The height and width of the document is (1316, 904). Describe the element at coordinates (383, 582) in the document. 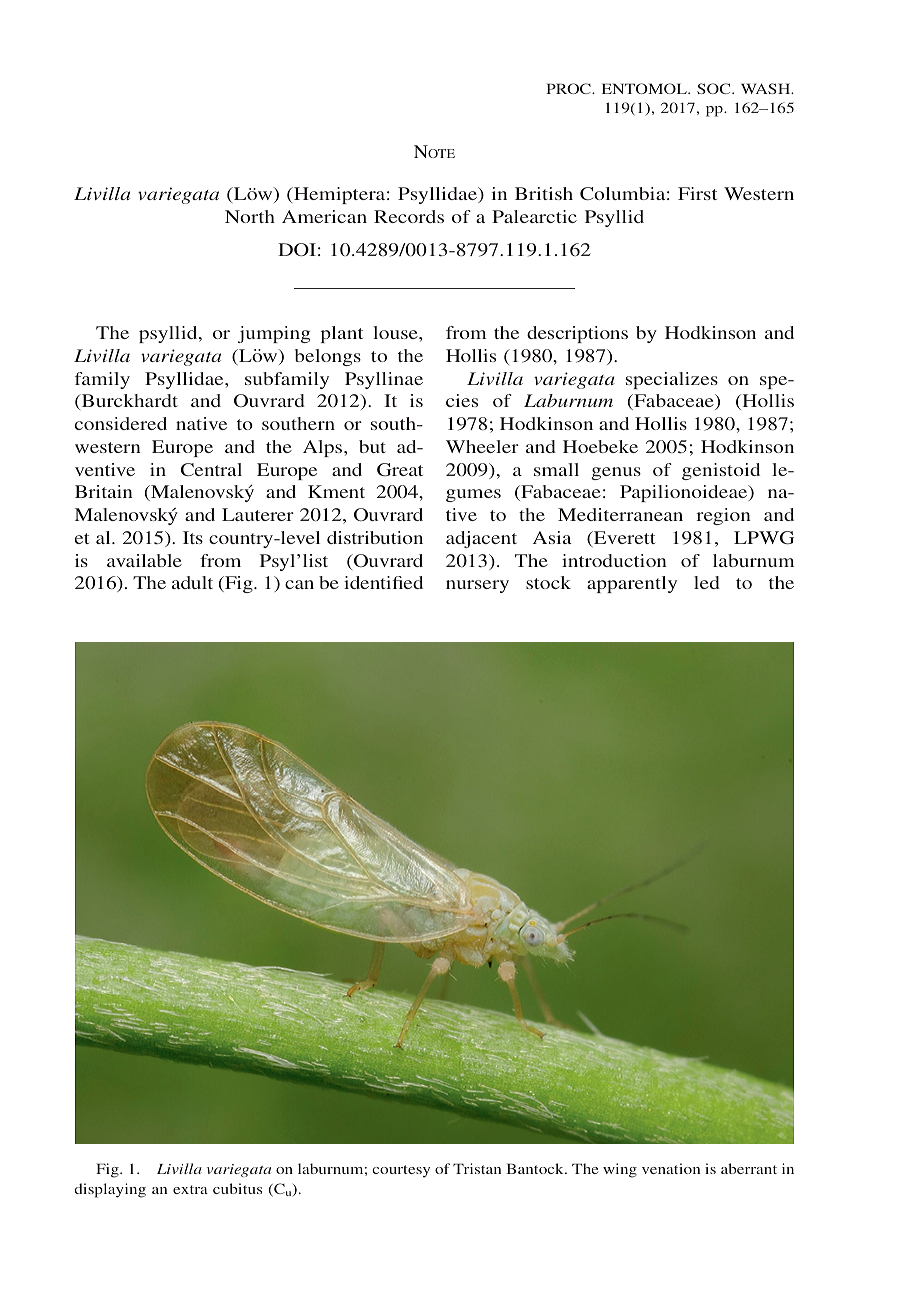

I see `identified` at that location.
